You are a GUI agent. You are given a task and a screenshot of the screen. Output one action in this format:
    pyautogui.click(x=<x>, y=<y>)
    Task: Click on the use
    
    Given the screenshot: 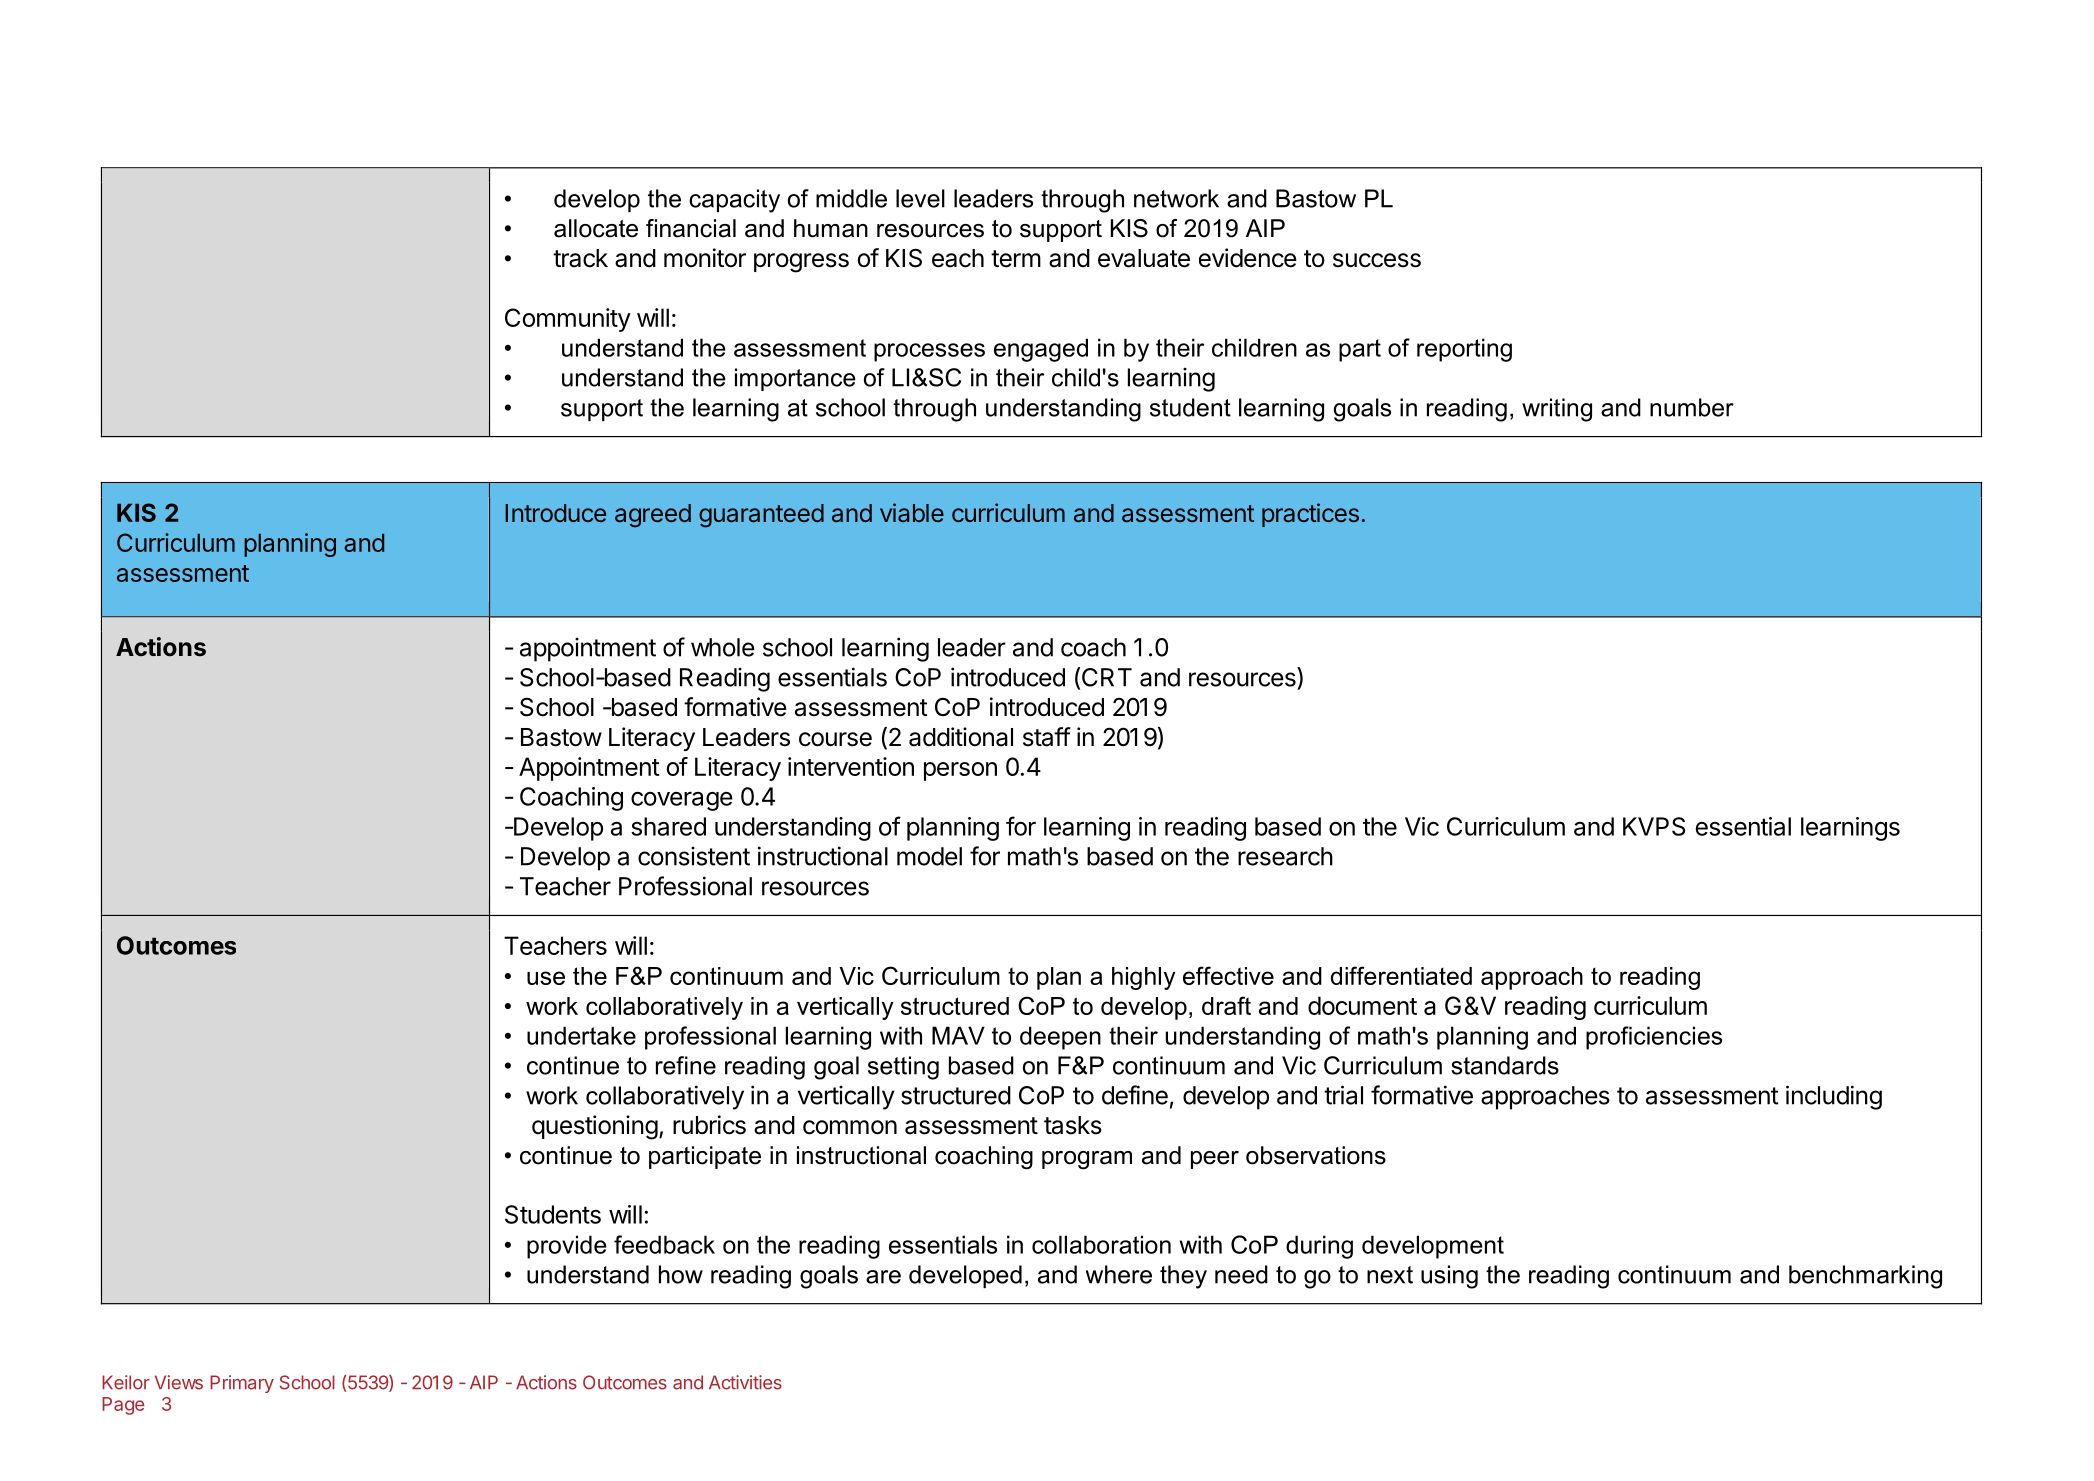 What is the action you would take?
    pyautogui.click(x=546, y=978)
